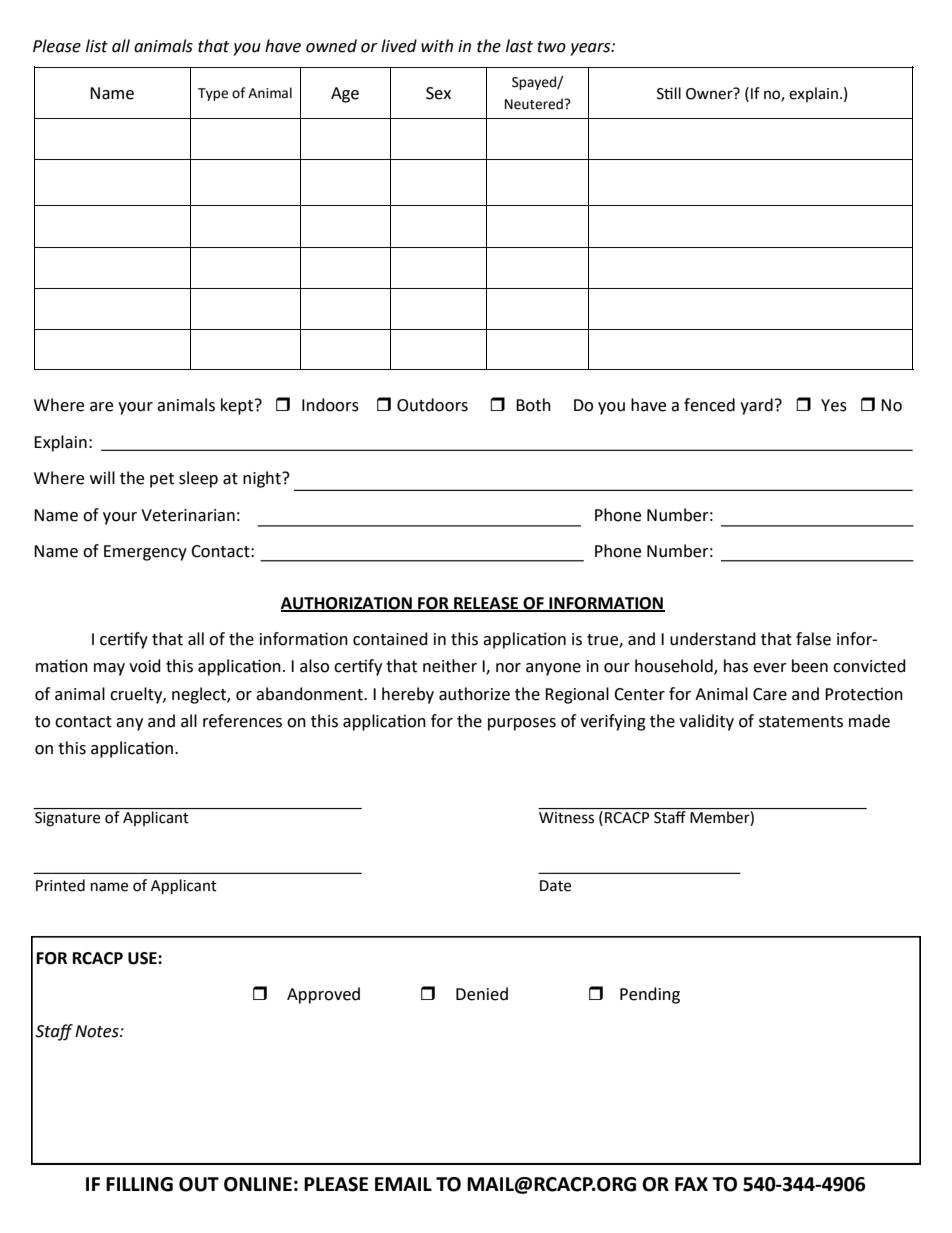  What do you see at coordinates (691, 1184) in the screenshot?
I see `FAX` at bounding box center [691, 1184].
